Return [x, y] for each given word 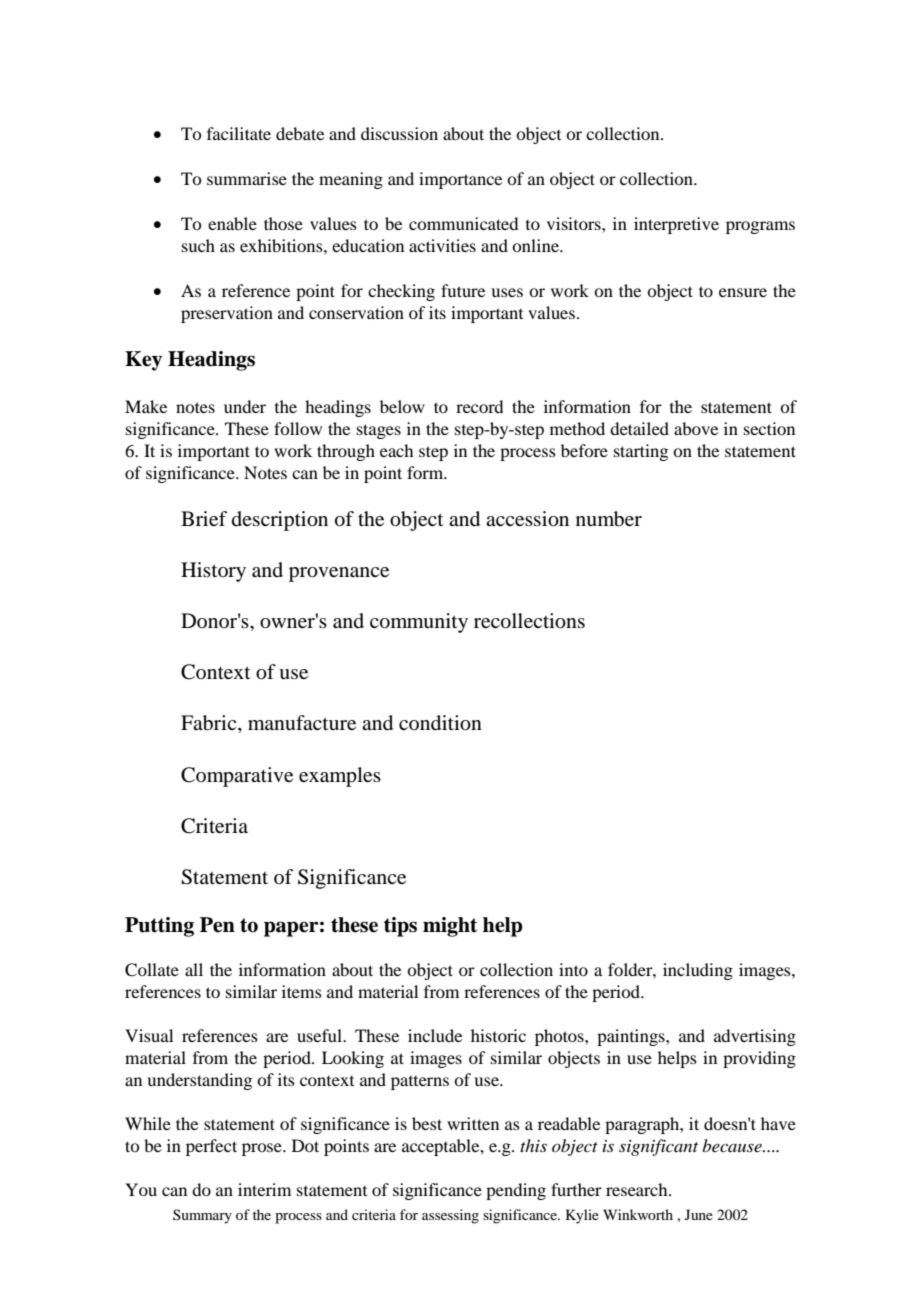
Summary [202, 1216]
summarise [247, 178]
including [698, 971]
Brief [204, 518]
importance [460, 180]
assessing [450, 1216]
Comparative [237, 777]
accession [527, 519]
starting [641, 452]
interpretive [676, 225]
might [450, 927]
